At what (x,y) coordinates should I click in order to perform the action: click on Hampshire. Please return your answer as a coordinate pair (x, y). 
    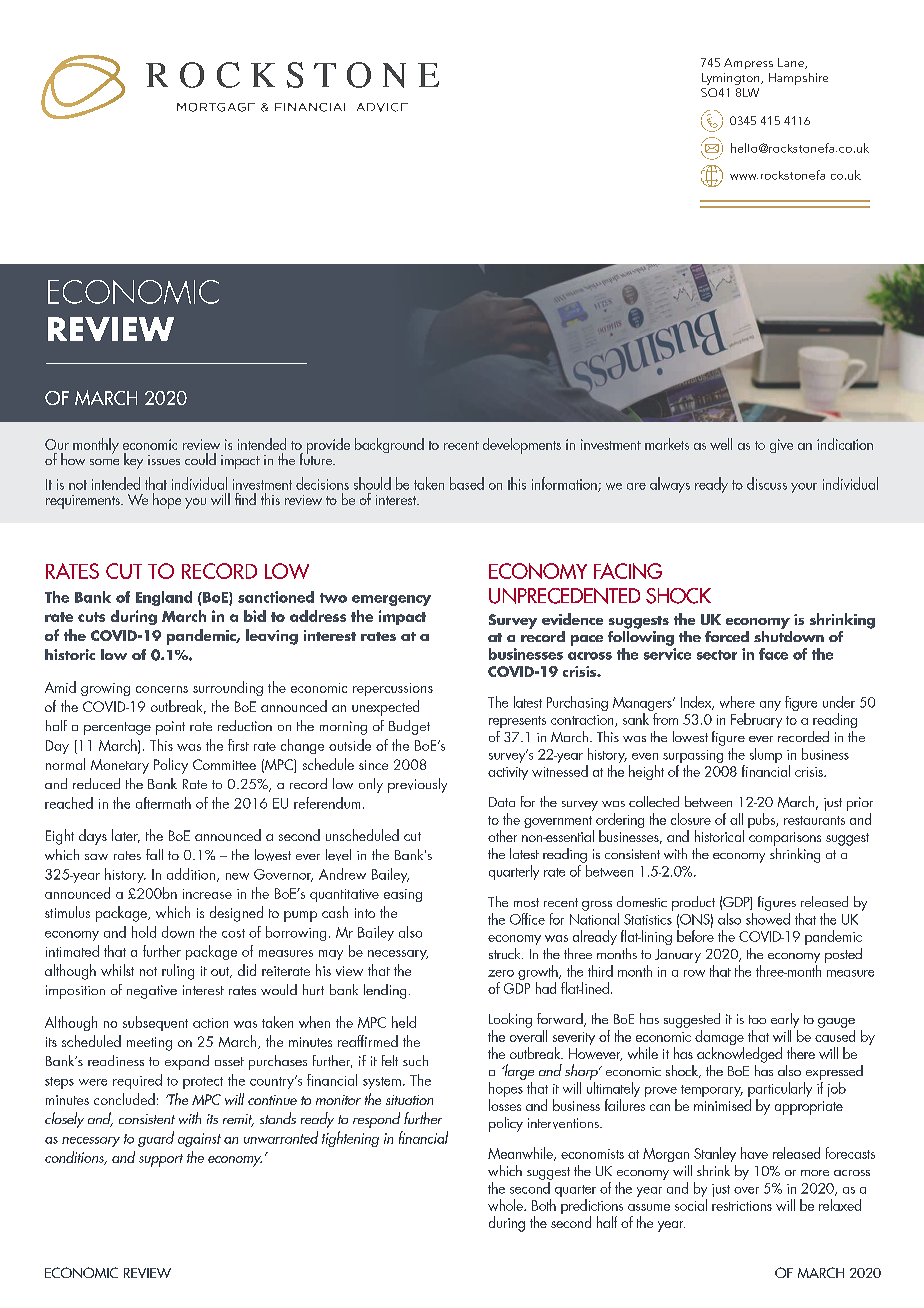
    Looking at the image, I should click on (798, 79).
